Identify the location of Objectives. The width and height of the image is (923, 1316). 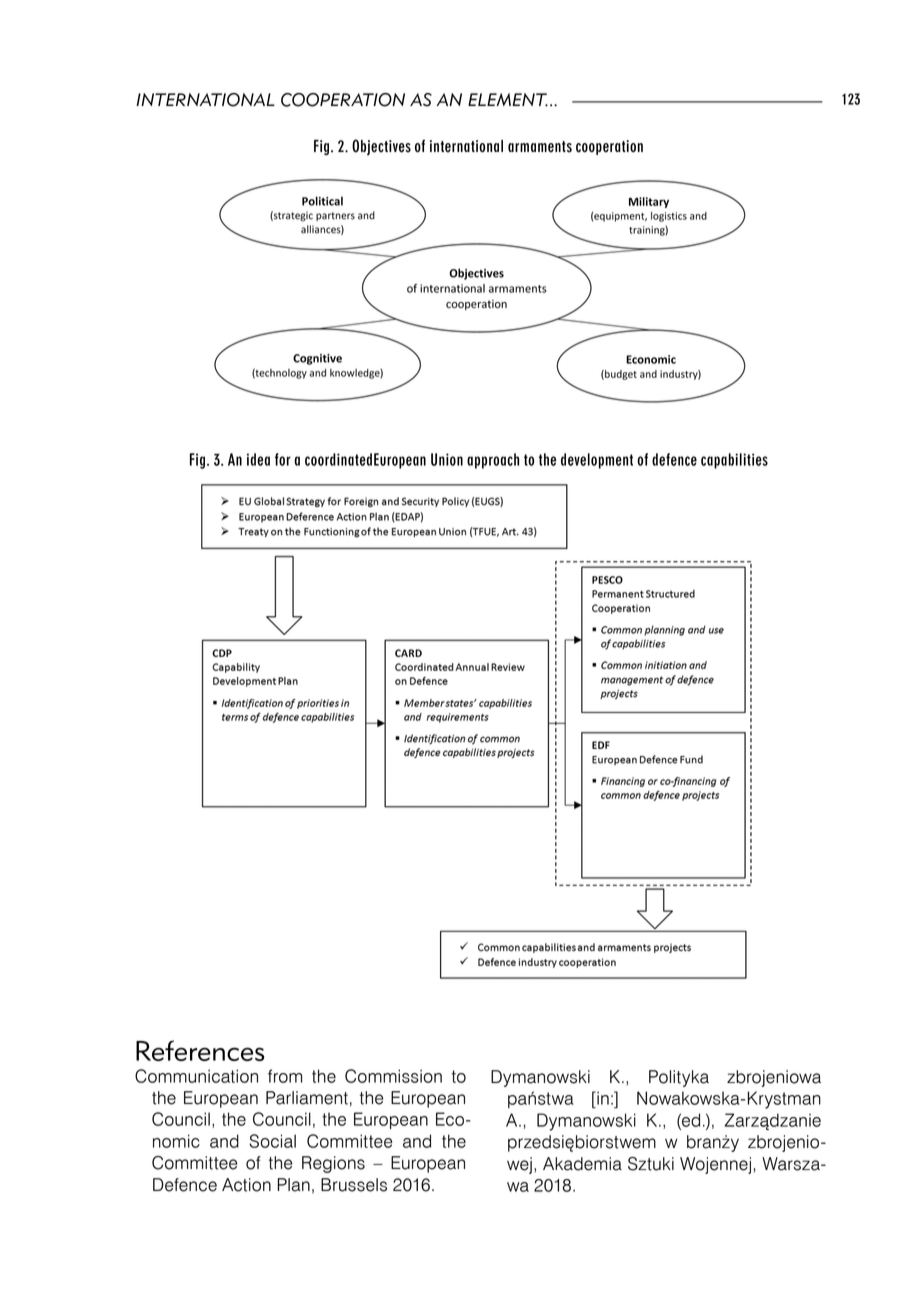
(381, 147).
